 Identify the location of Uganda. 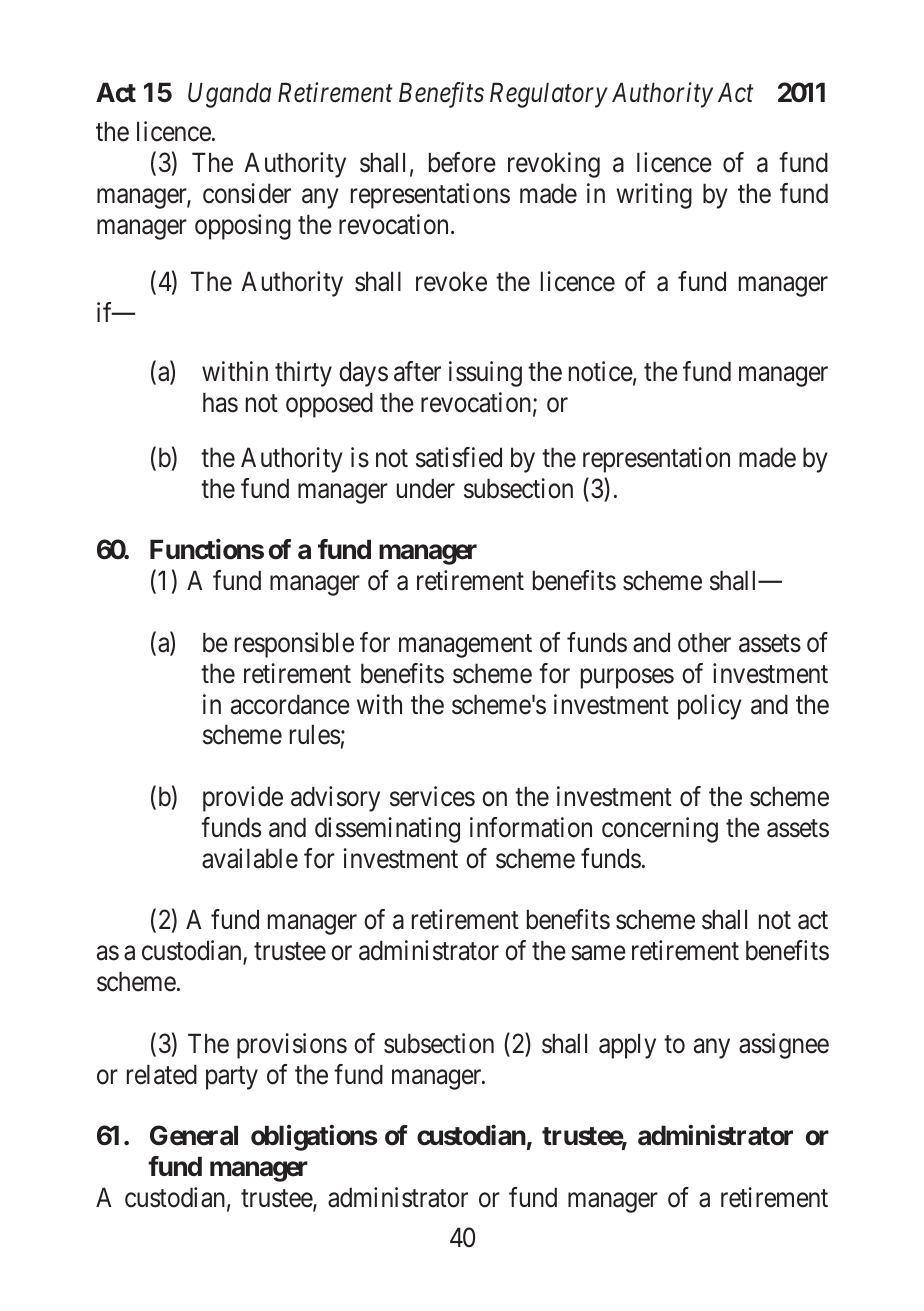
(229, 95).
